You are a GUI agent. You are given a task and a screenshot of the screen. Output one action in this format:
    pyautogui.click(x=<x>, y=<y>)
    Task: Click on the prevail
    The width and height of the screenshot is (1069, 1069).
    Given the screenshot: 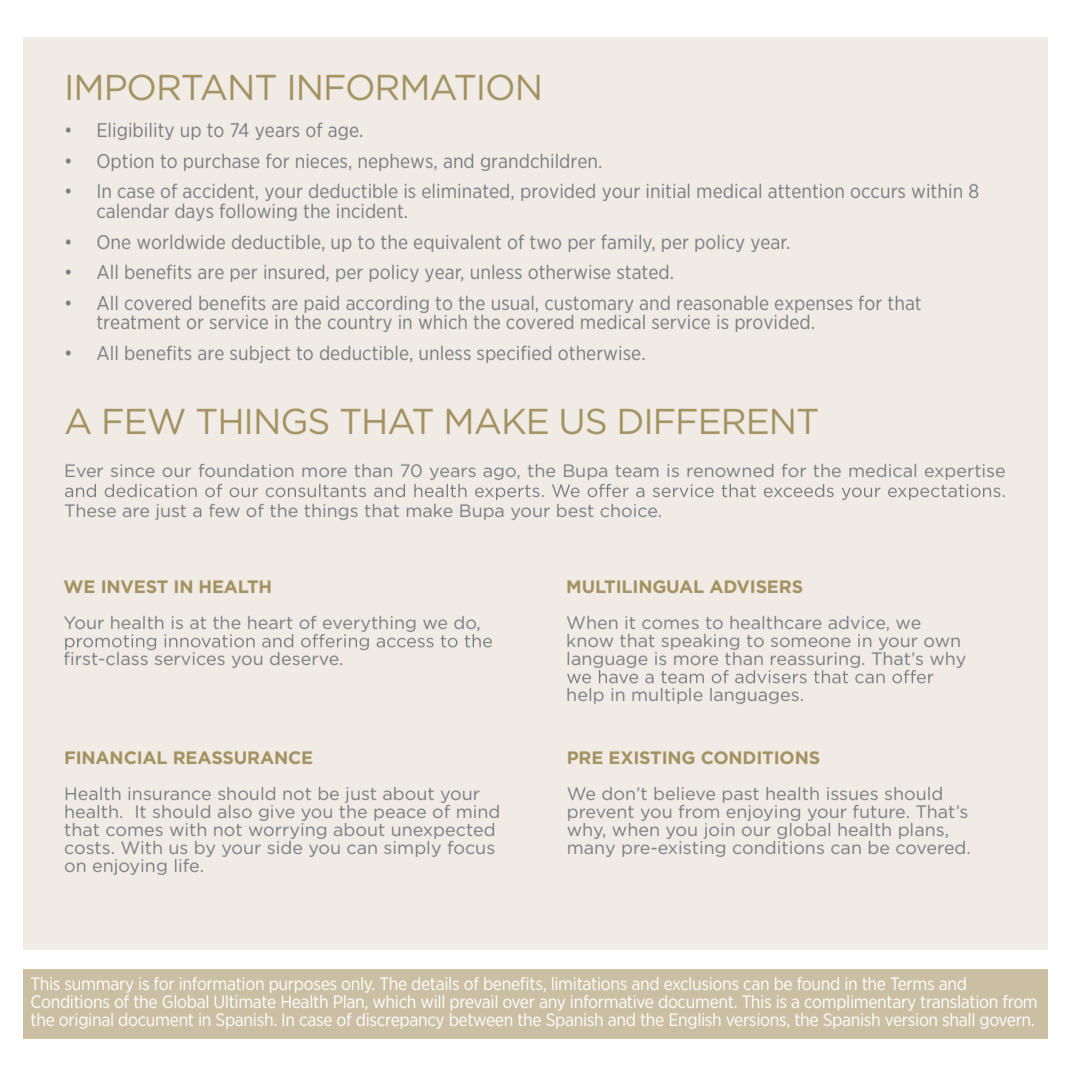 What is the action you would take?
    pyautogui.click(x=474, y=1002)
